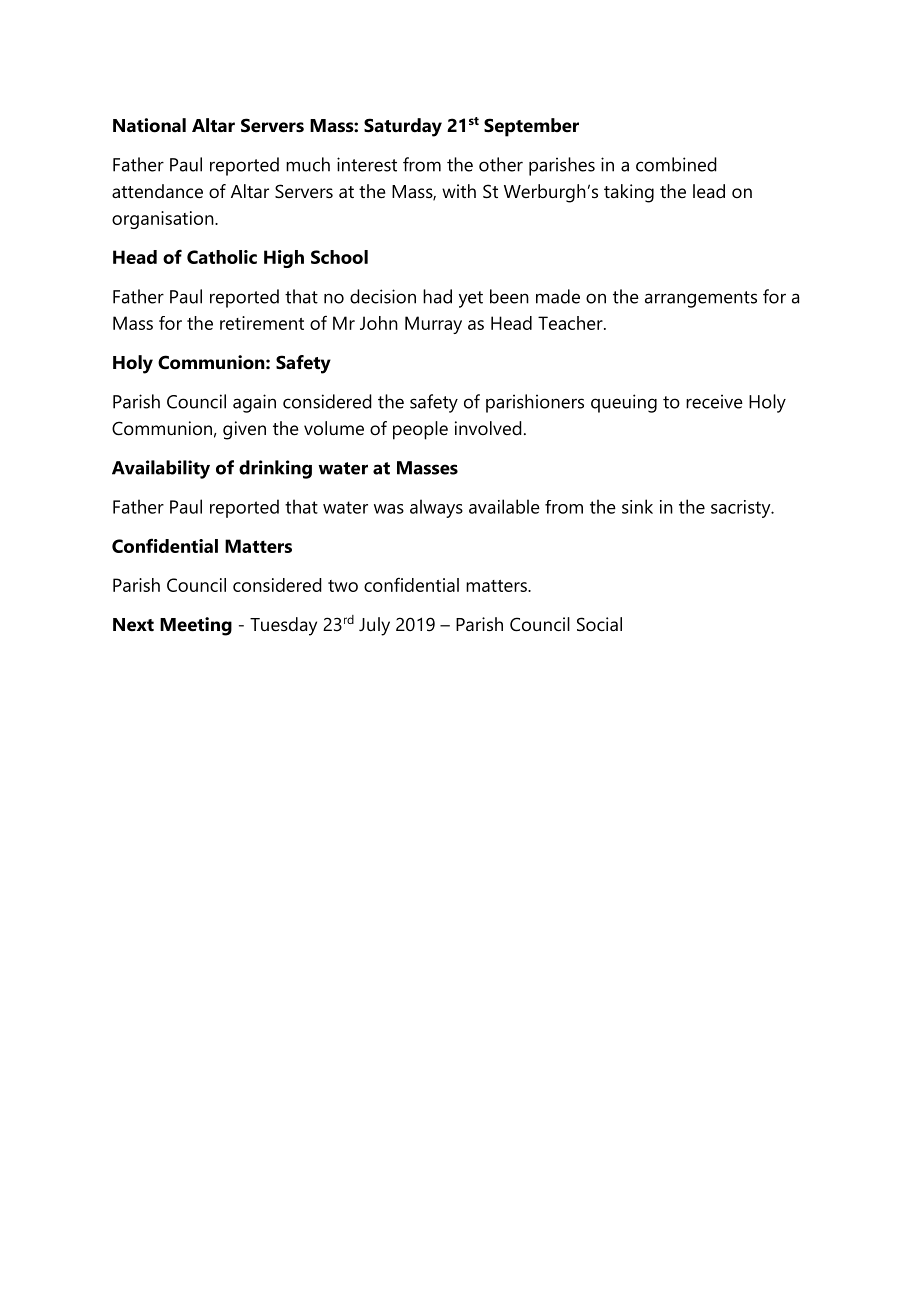 Image resolution: width=924 pixels, height=1308 pixels. Describe the element at coordinates (624, 403) in the document. I see `queuing` at that location.
